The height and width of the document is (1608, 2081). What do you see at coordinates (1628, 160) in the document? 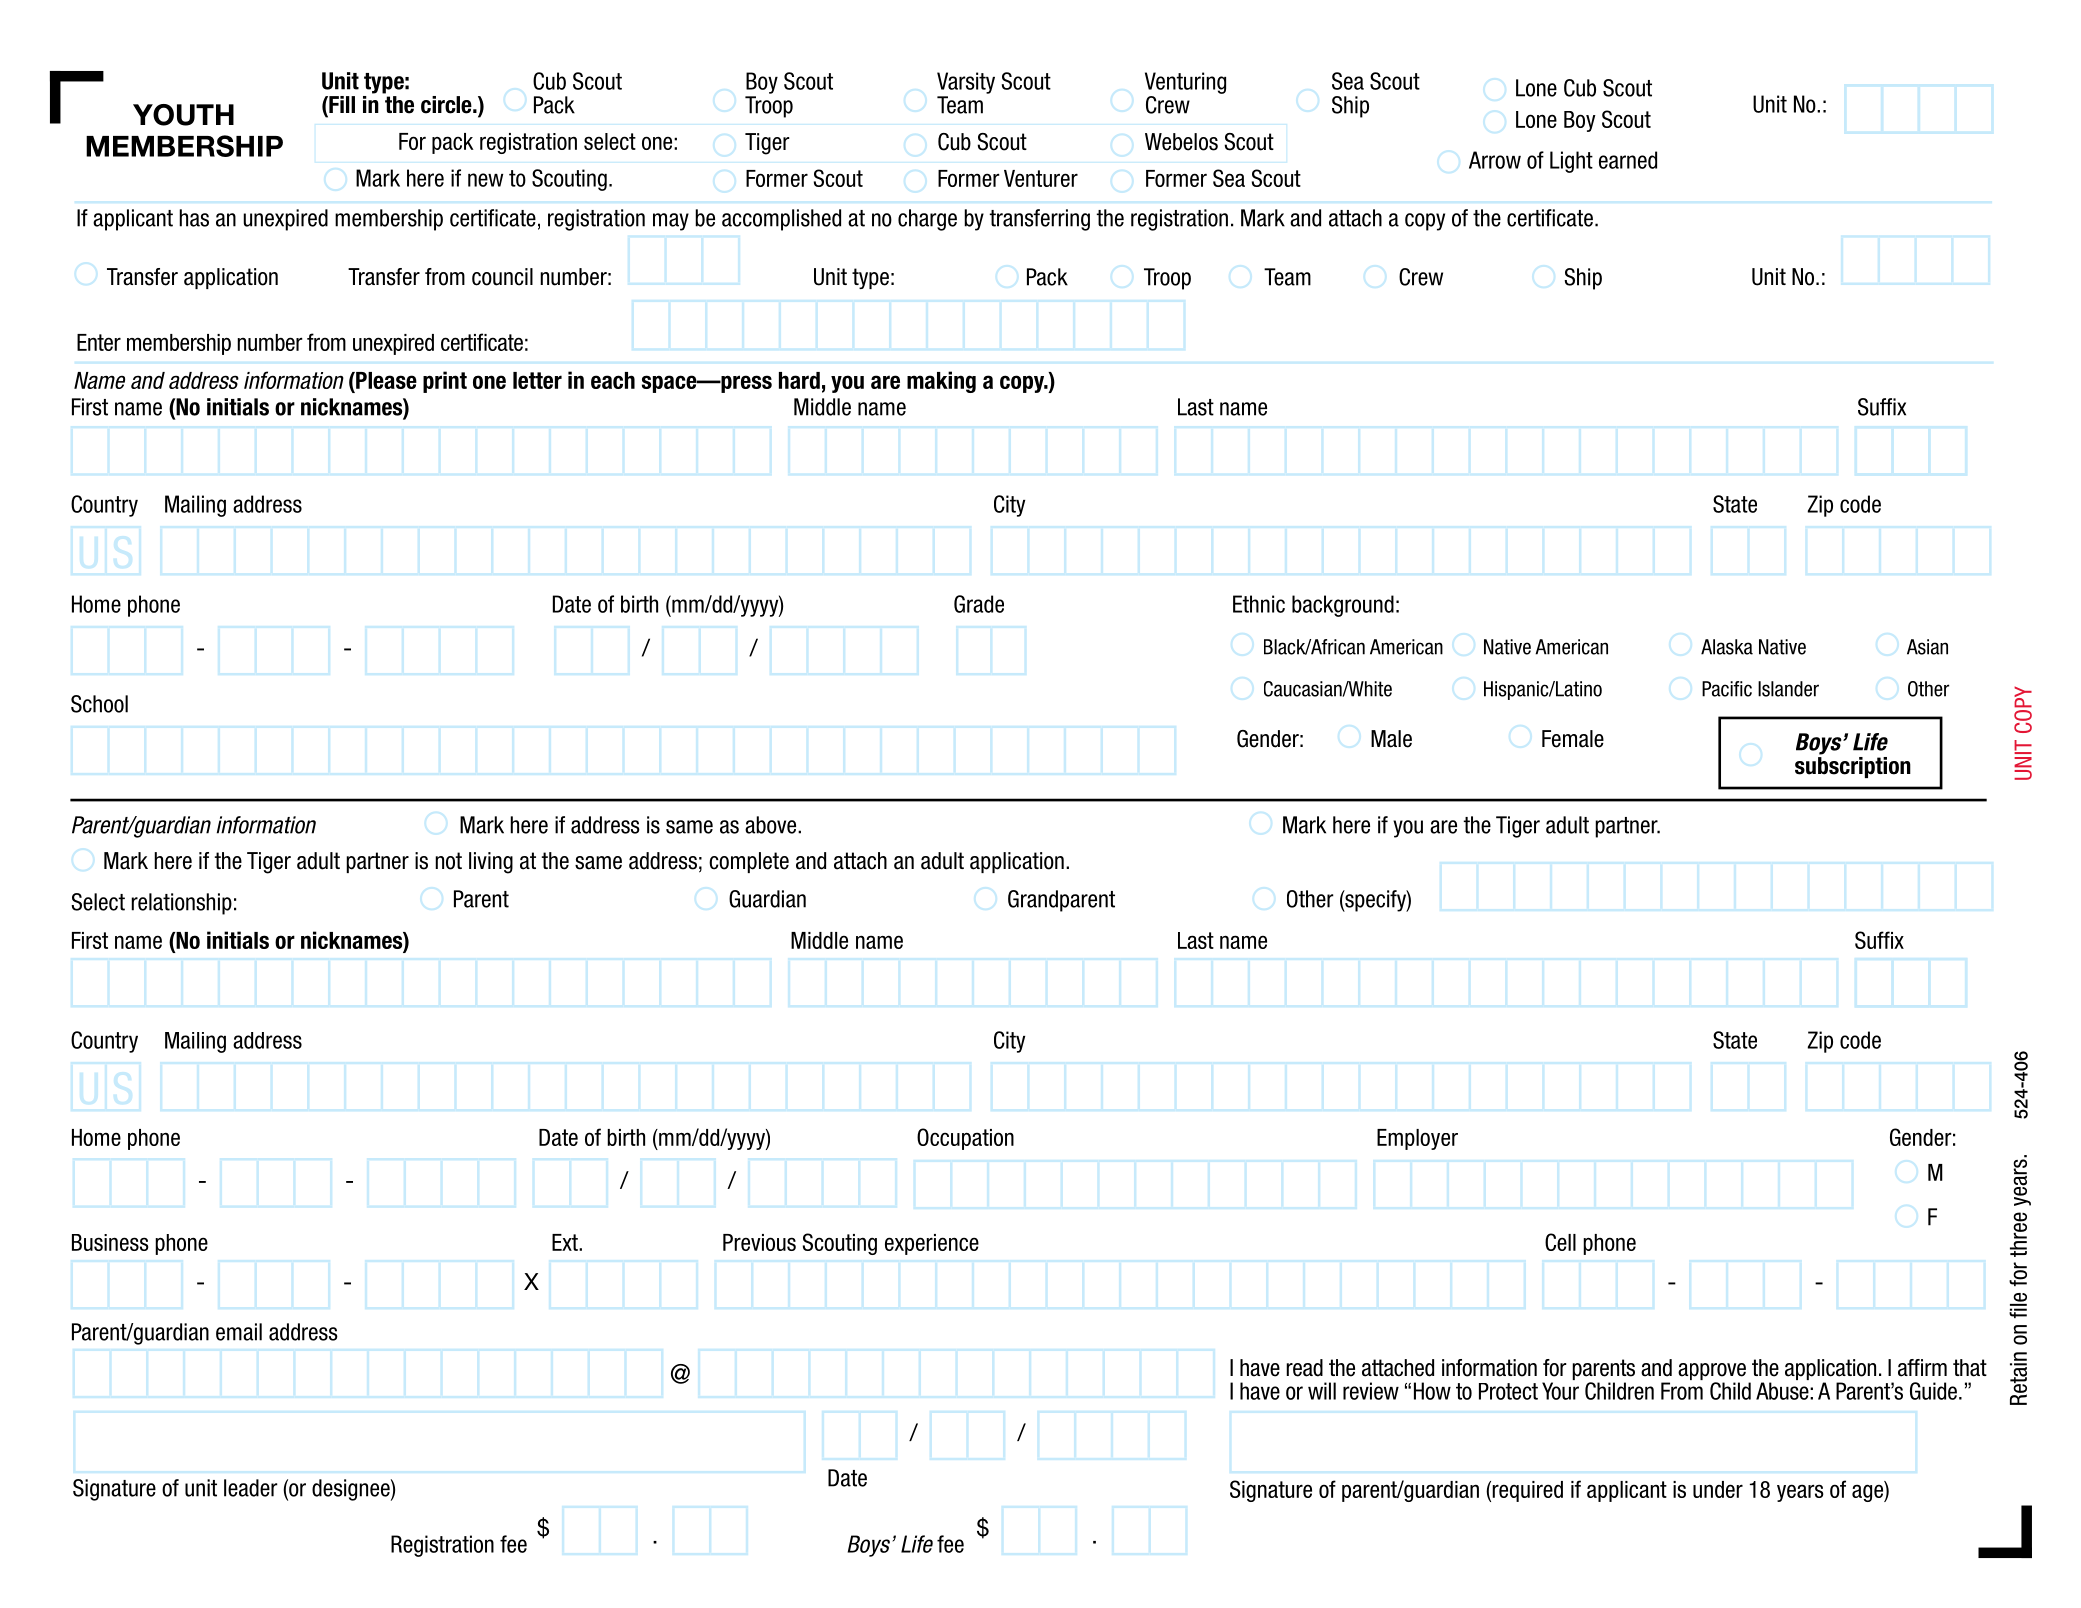
I see `earned` at bounding box center [1628, 160].
